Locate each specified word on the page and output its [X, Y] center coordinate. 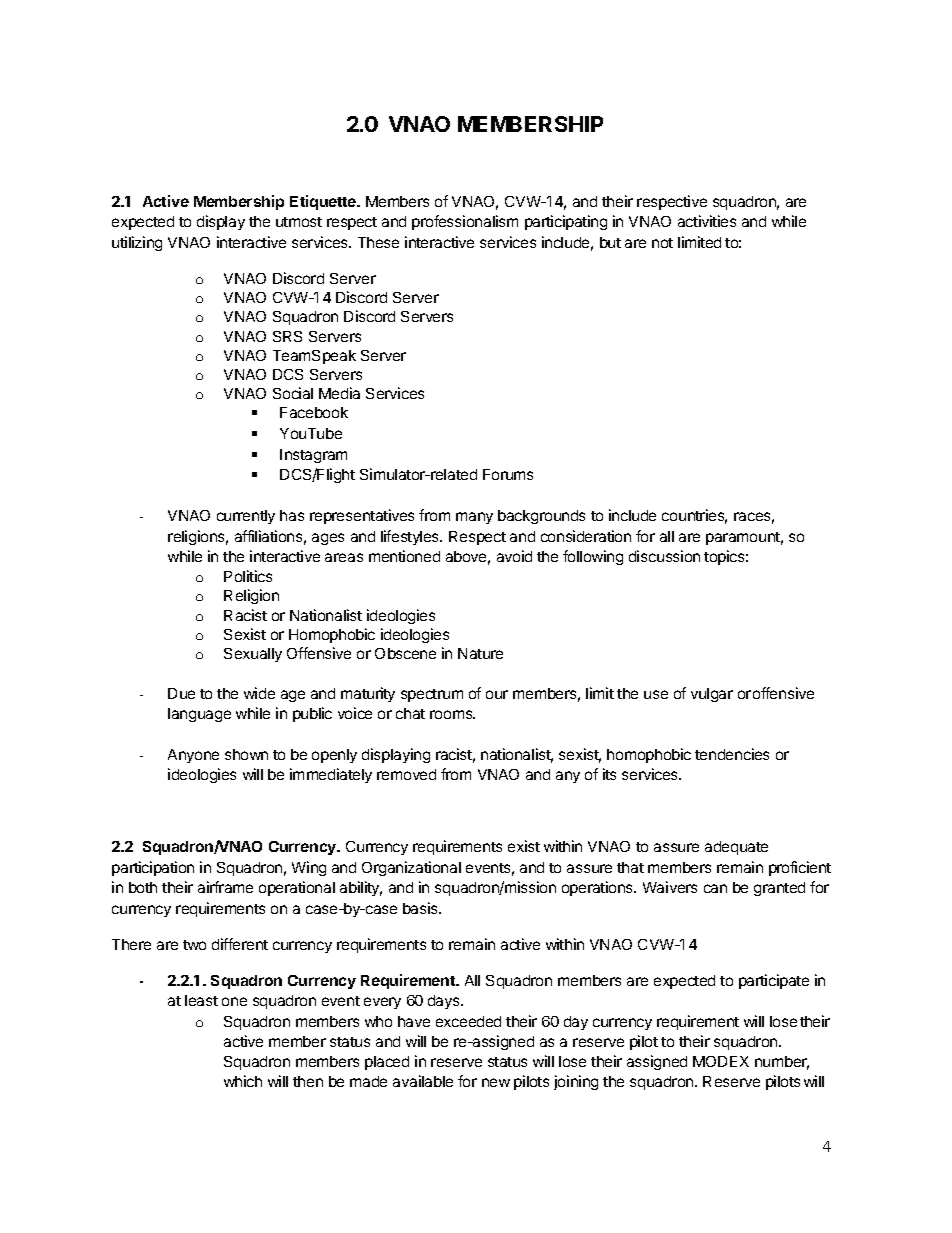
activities [707, 221]
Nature [480, 653]
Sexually [253, 655]
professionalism [465, 222]
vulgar [712, 695]
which [243, 1081]
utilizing [137, 243]
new [496, 1082]
